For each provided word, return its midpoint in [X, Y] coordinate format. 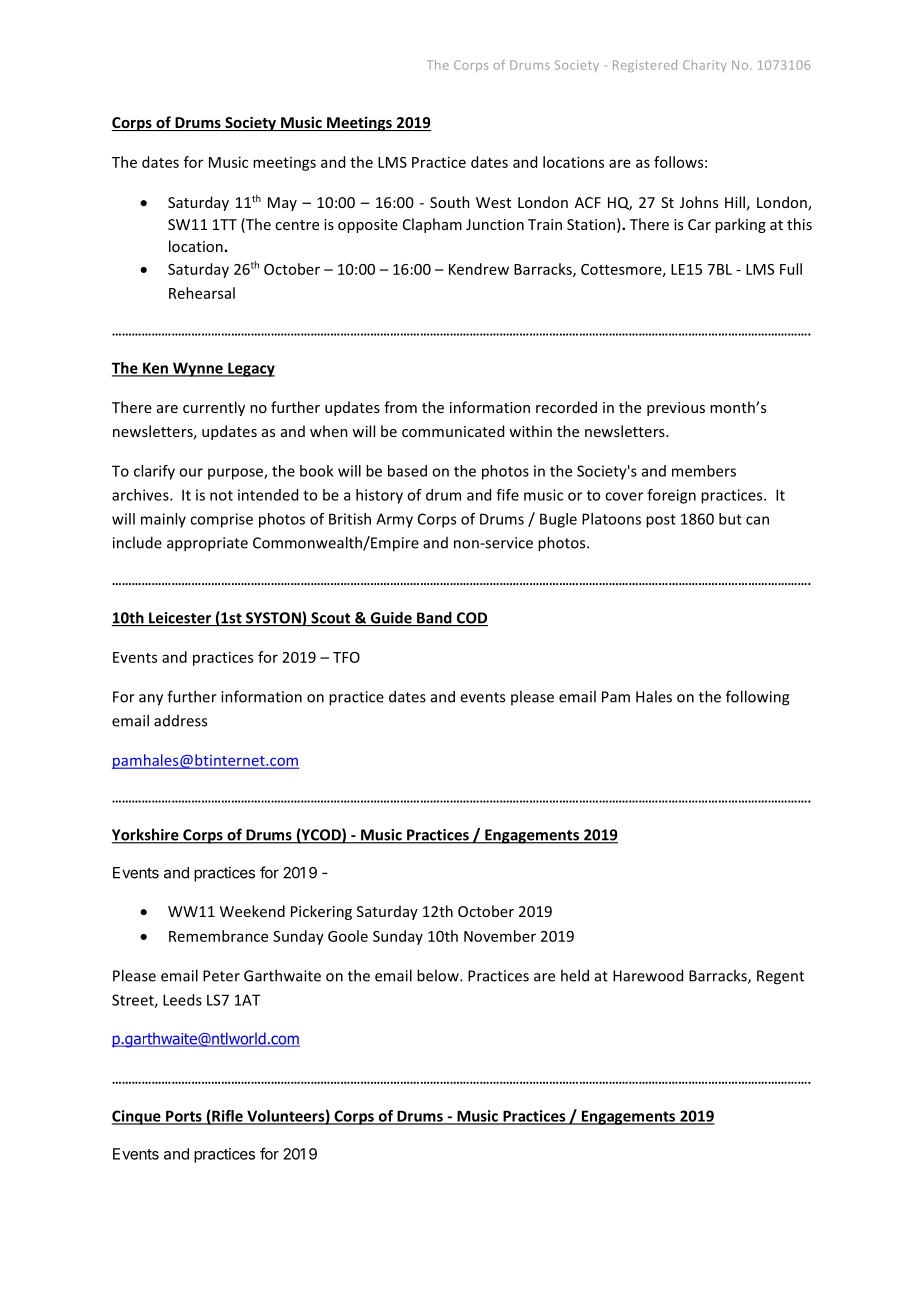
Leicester [180, 619]
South [450, 202]
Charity [705, 66]
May [282, 204]
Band [434, 618]
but [730, 519]
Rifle [227, 1117]
